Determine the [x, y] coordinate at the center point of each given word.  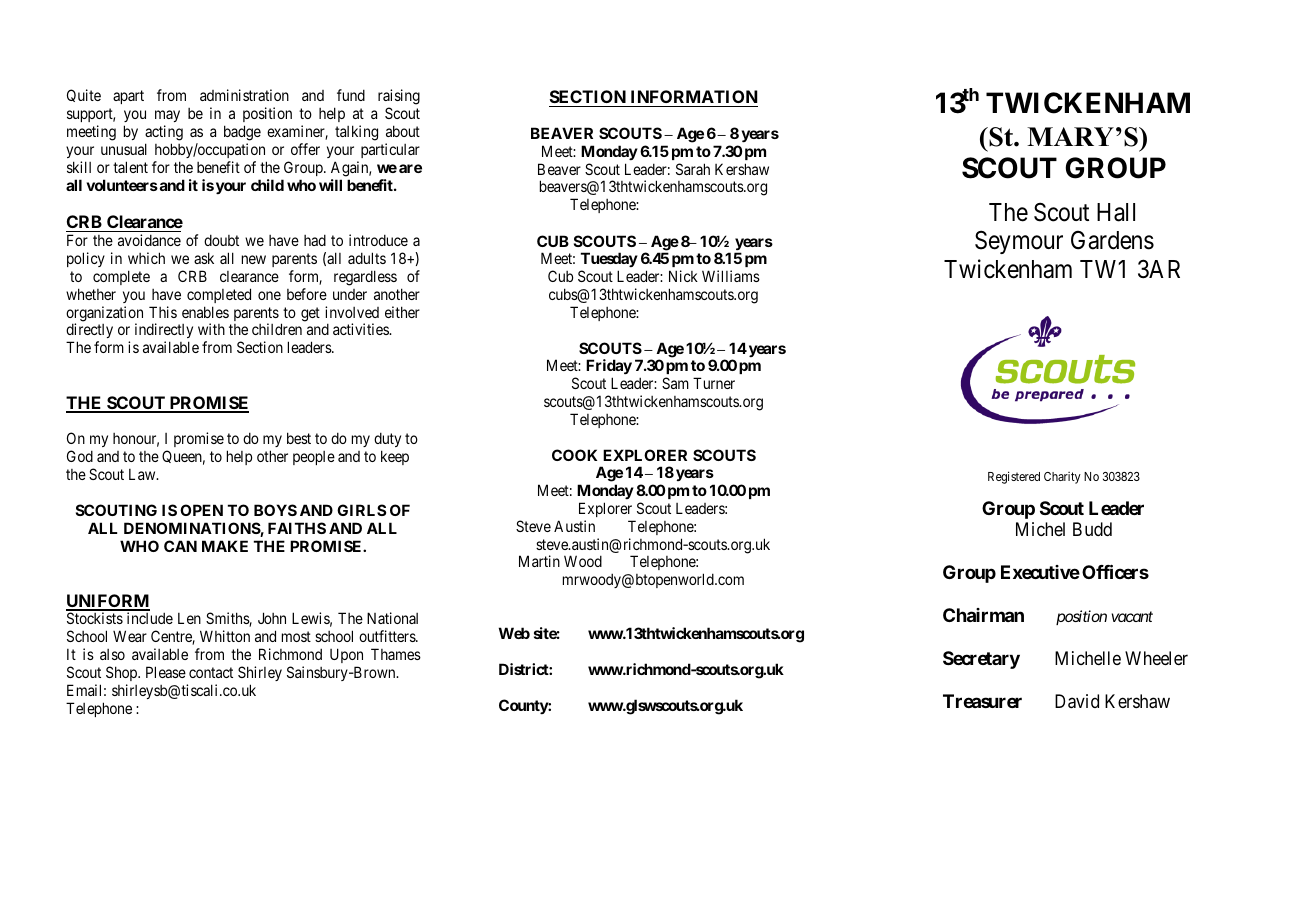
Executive [1040, 572]
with [211, 329]
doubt [221, 240]
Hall [1116, 212]
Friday [609, 366]
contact [211, 672]
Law [143, 474]
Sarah [693, 169]
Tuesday [609, 259]
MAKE [225, 546]
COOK [574, 455]
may [167, 118]
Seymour [1019, 242]
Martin [539, 561]
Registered [1014, 477]
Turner [714, 383]
